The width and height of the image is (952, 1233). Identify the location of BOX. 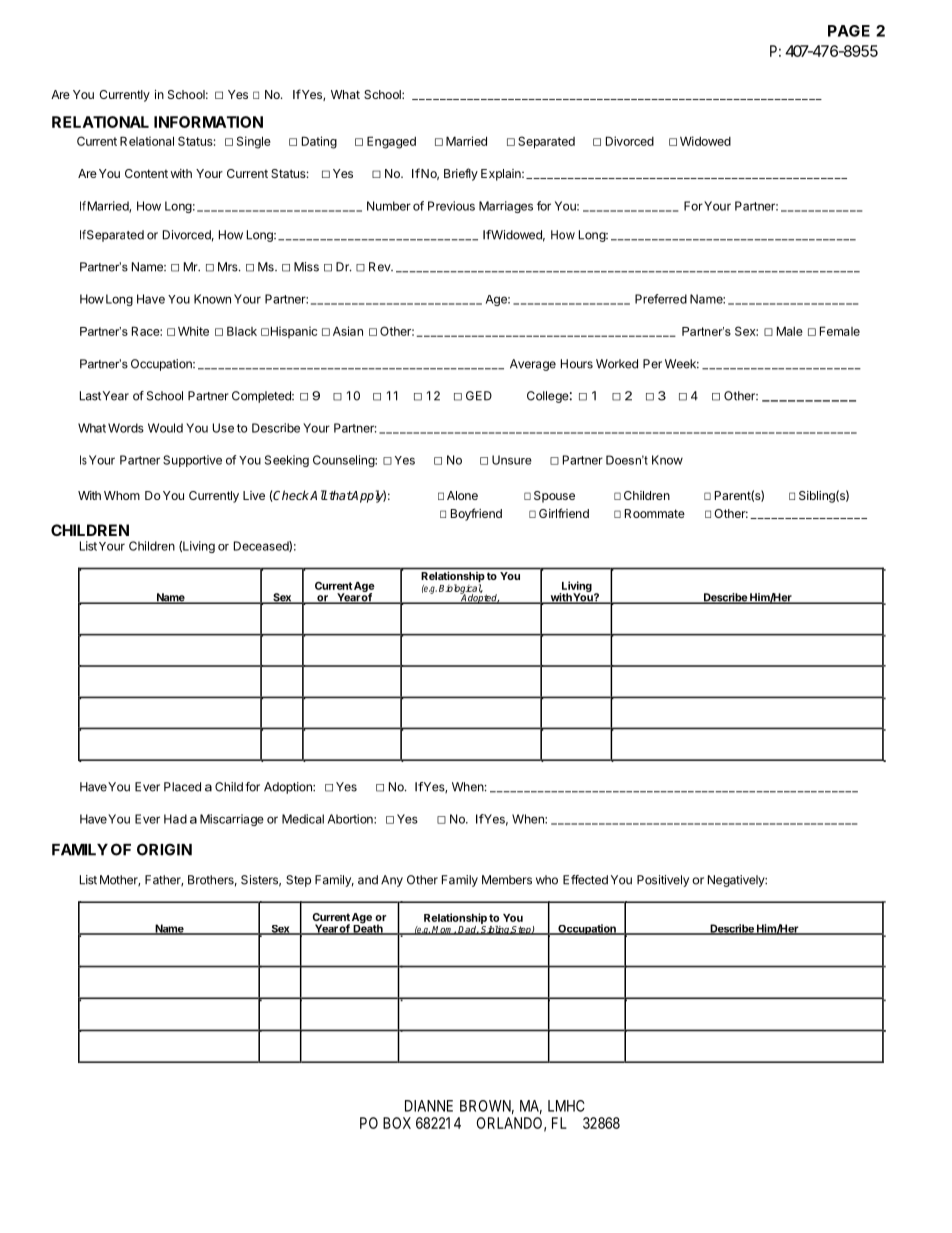
(397, 1123).
